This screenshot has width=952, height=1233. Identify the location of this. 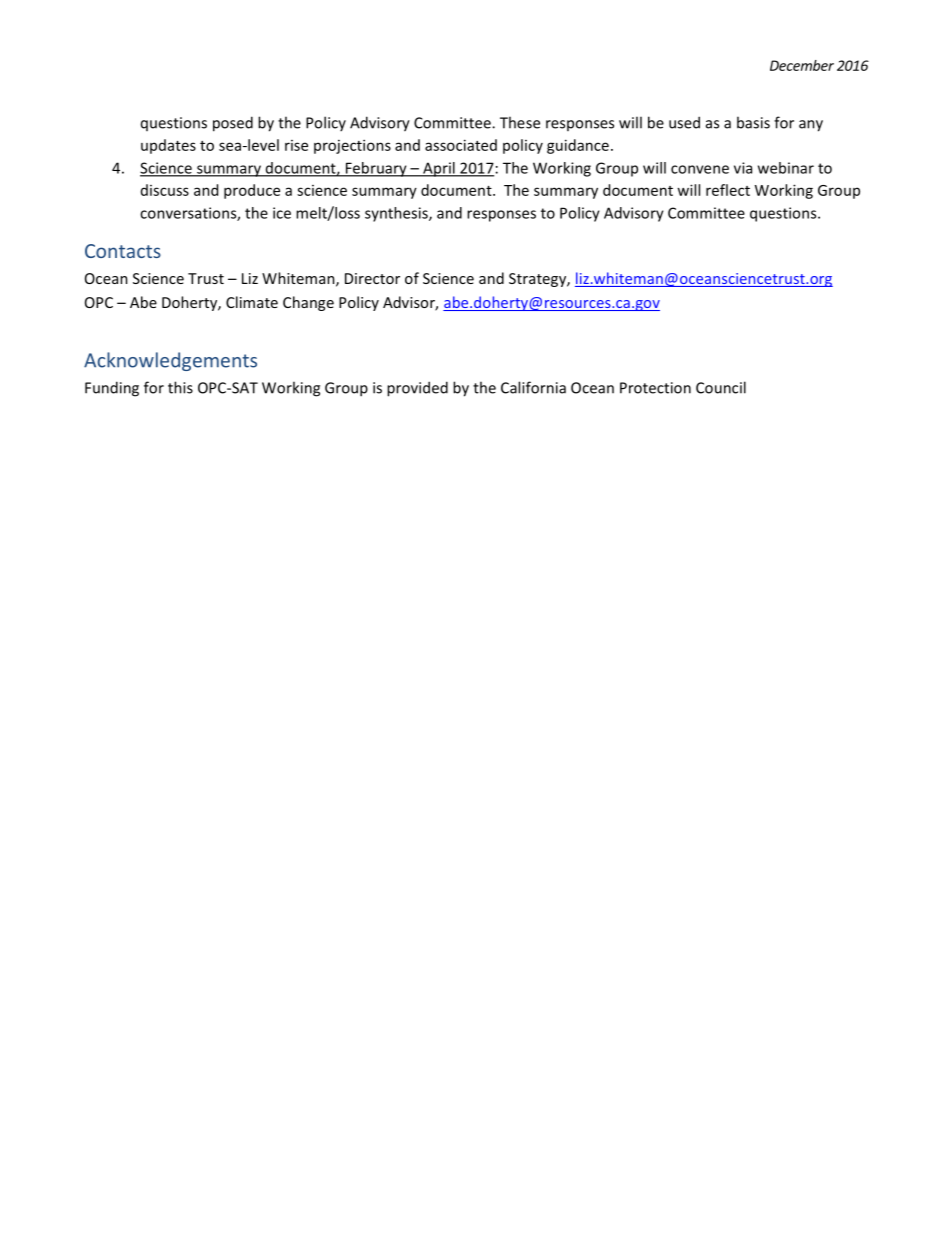
(180, 387).
